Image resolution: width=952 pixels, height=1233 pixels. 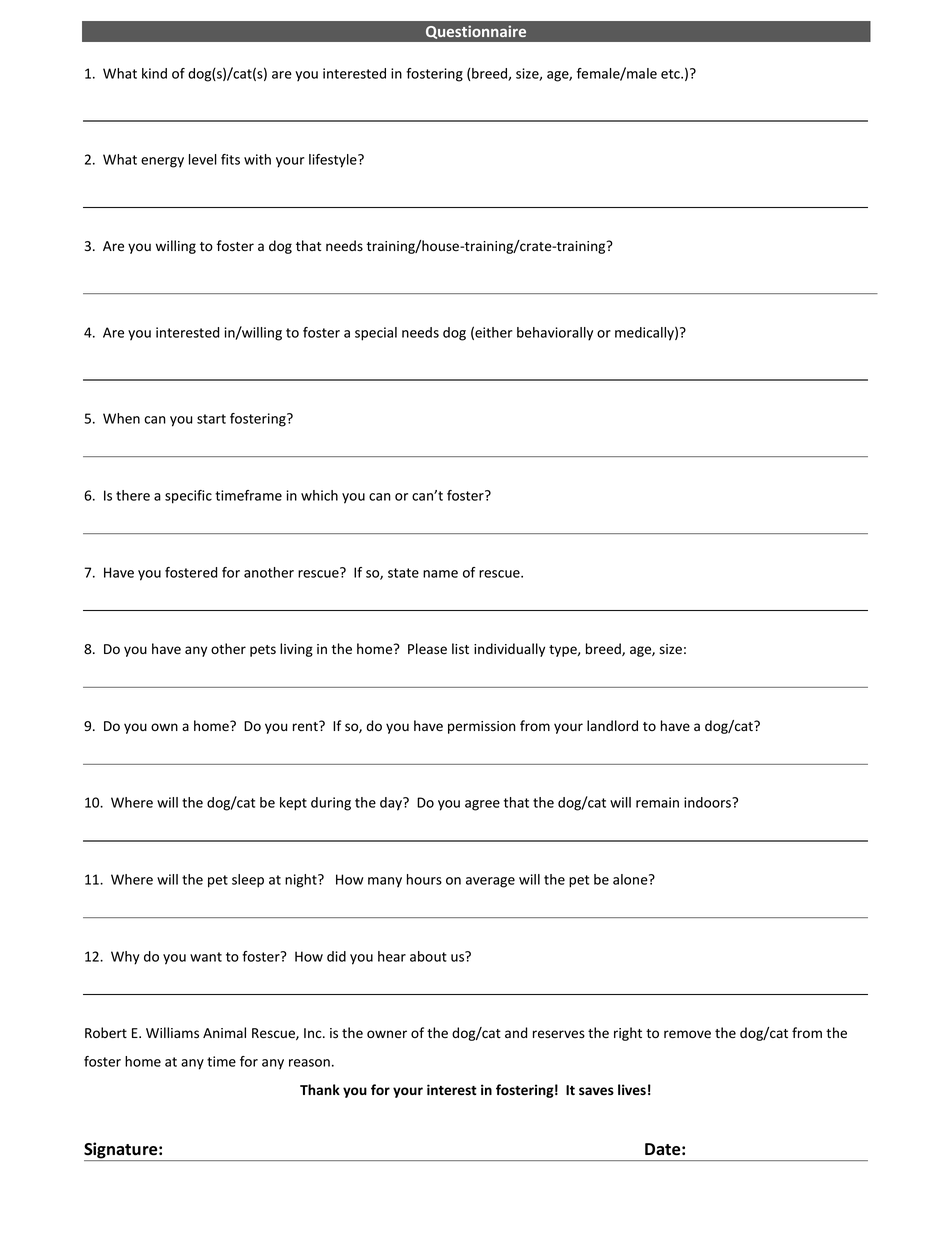 I want to click on lifestyle, so click(x=334, y=161).
